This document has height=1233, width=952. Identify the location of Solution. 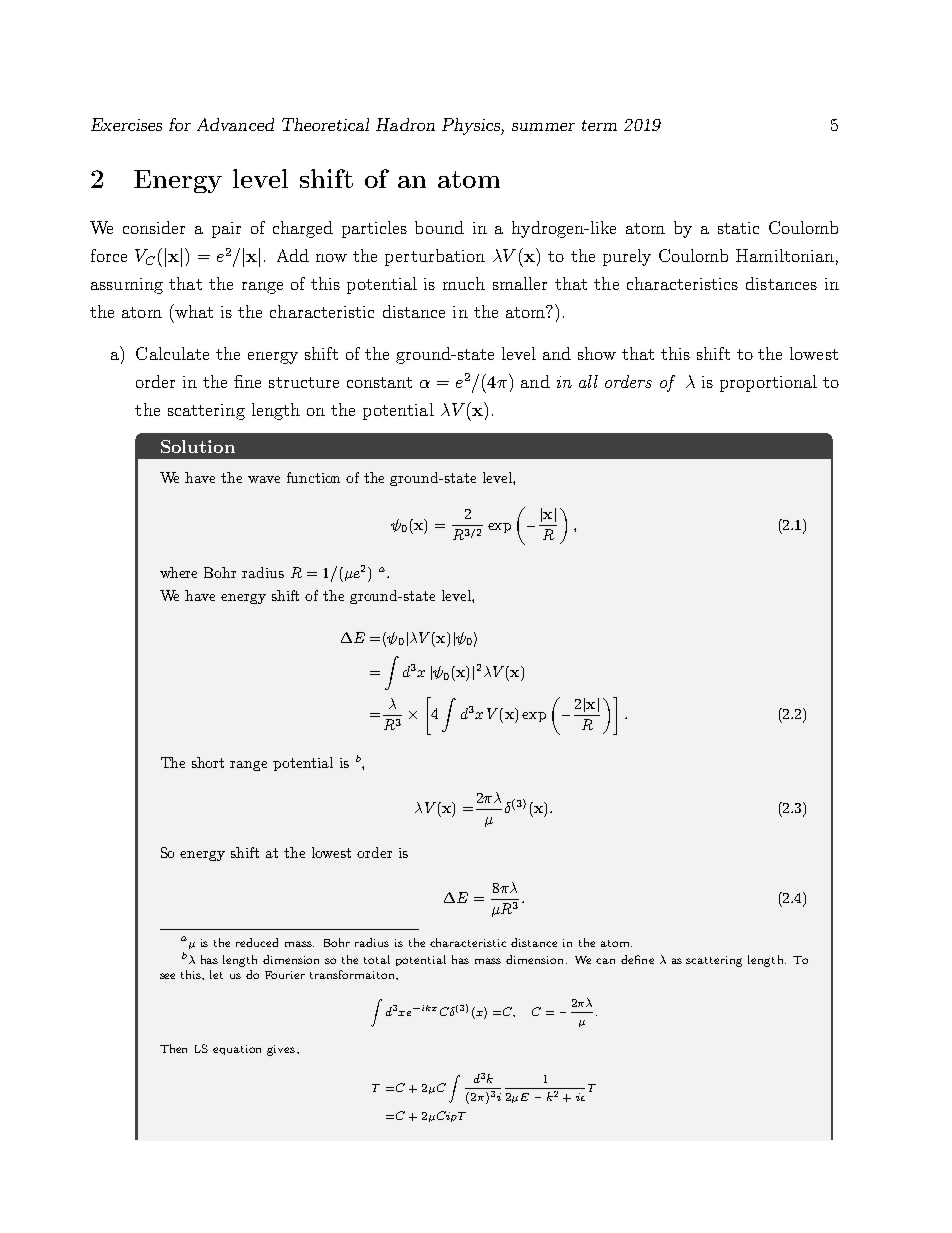
(198, 446).
